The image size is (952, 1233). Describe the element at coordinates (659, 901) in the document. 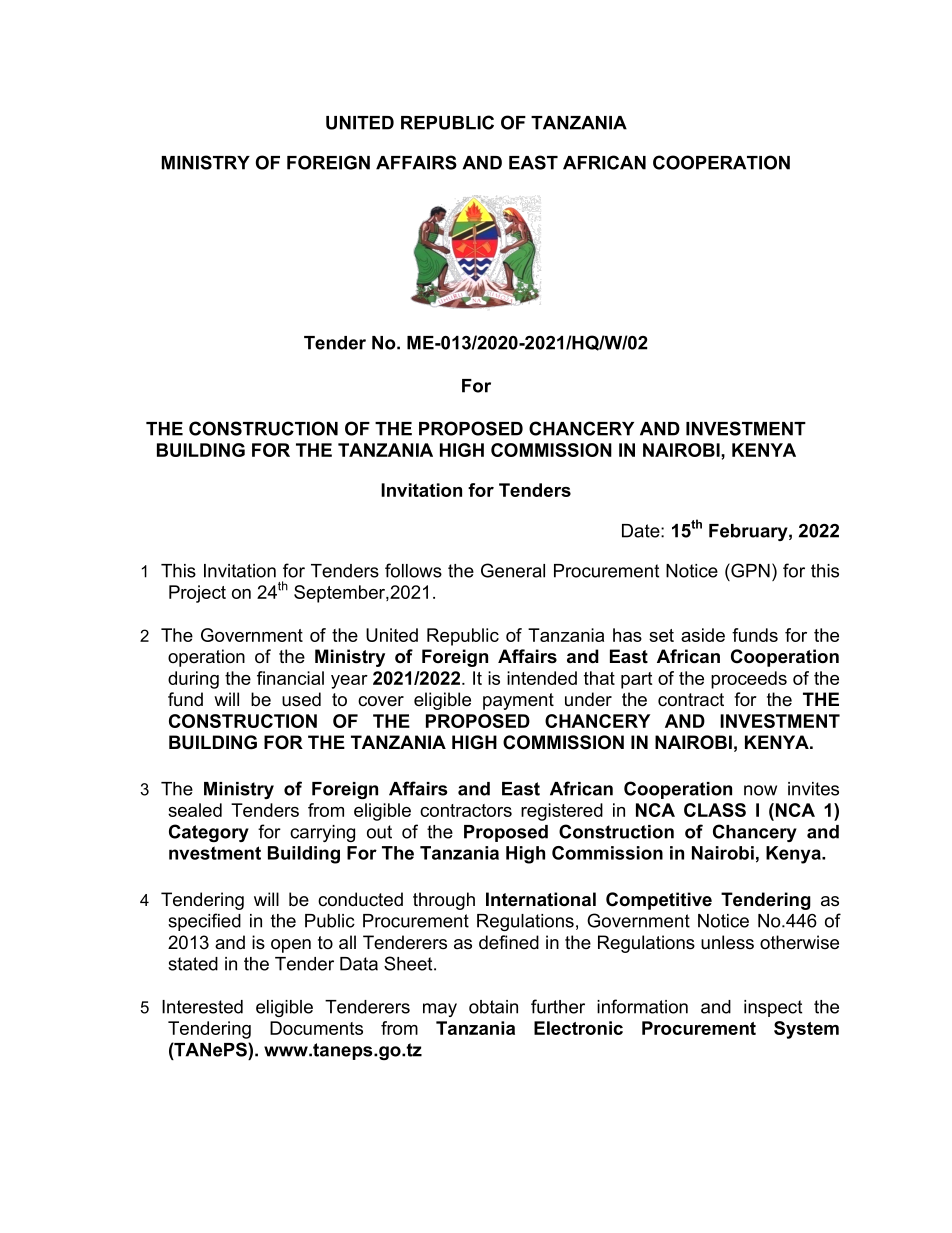

I see `Competitive` at that location.
